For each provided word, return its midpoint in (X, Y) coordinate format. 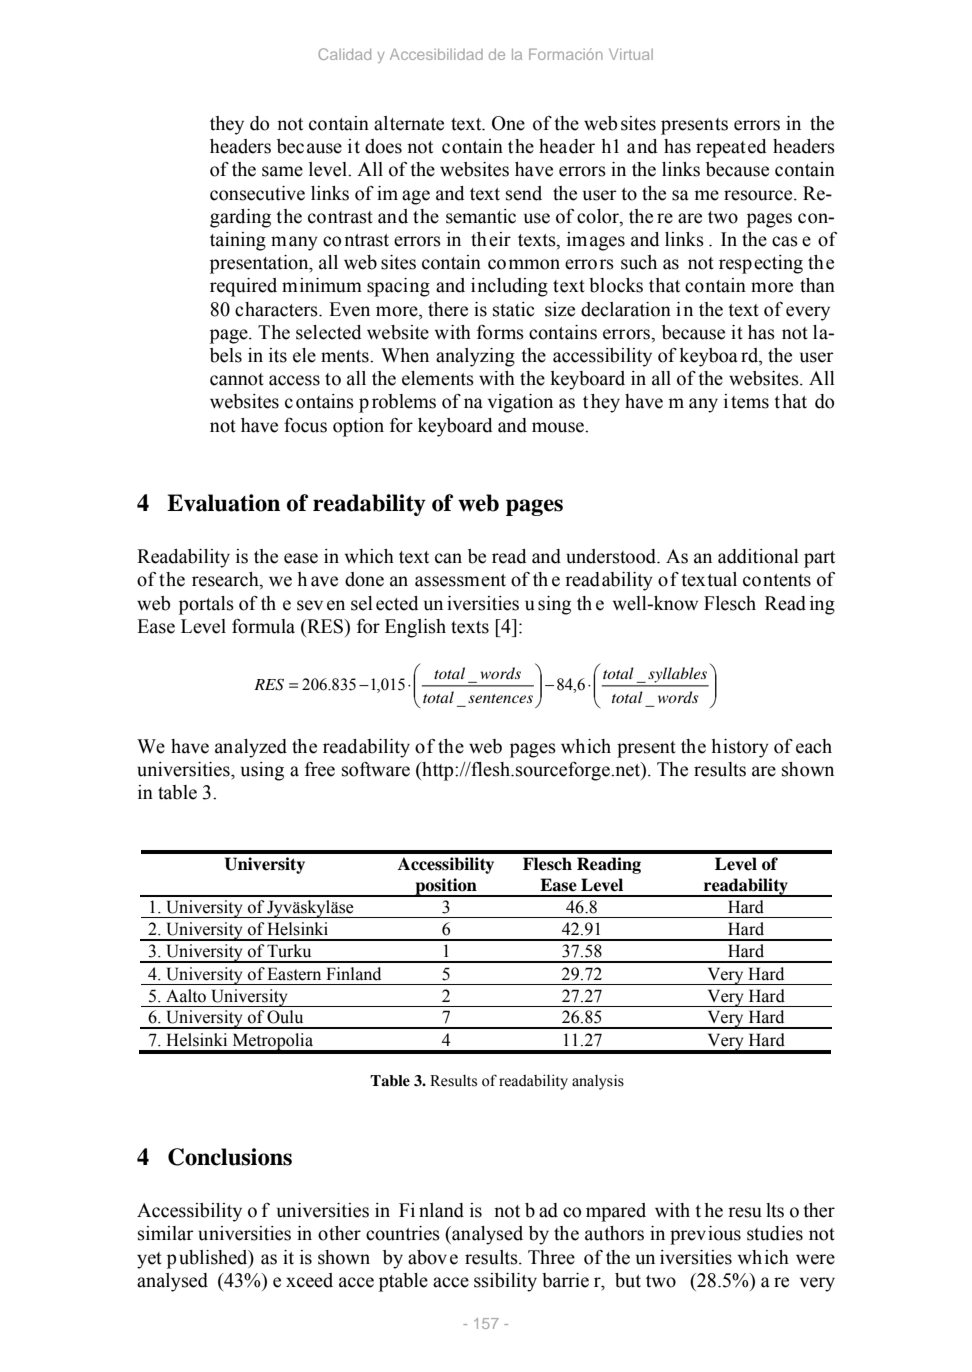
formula (263, 626)
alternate (409, 123)
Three (551, 1257)
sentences (500, 698)
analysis (598, 1082)
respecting (761, 264)
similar (166, 1233)
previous (705, 1235)
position (446, 887)
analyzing (475, 357)
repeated (731, 148)
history (740, 748)
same (282, 171)
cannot (237, 379)
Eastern (294, 974)
